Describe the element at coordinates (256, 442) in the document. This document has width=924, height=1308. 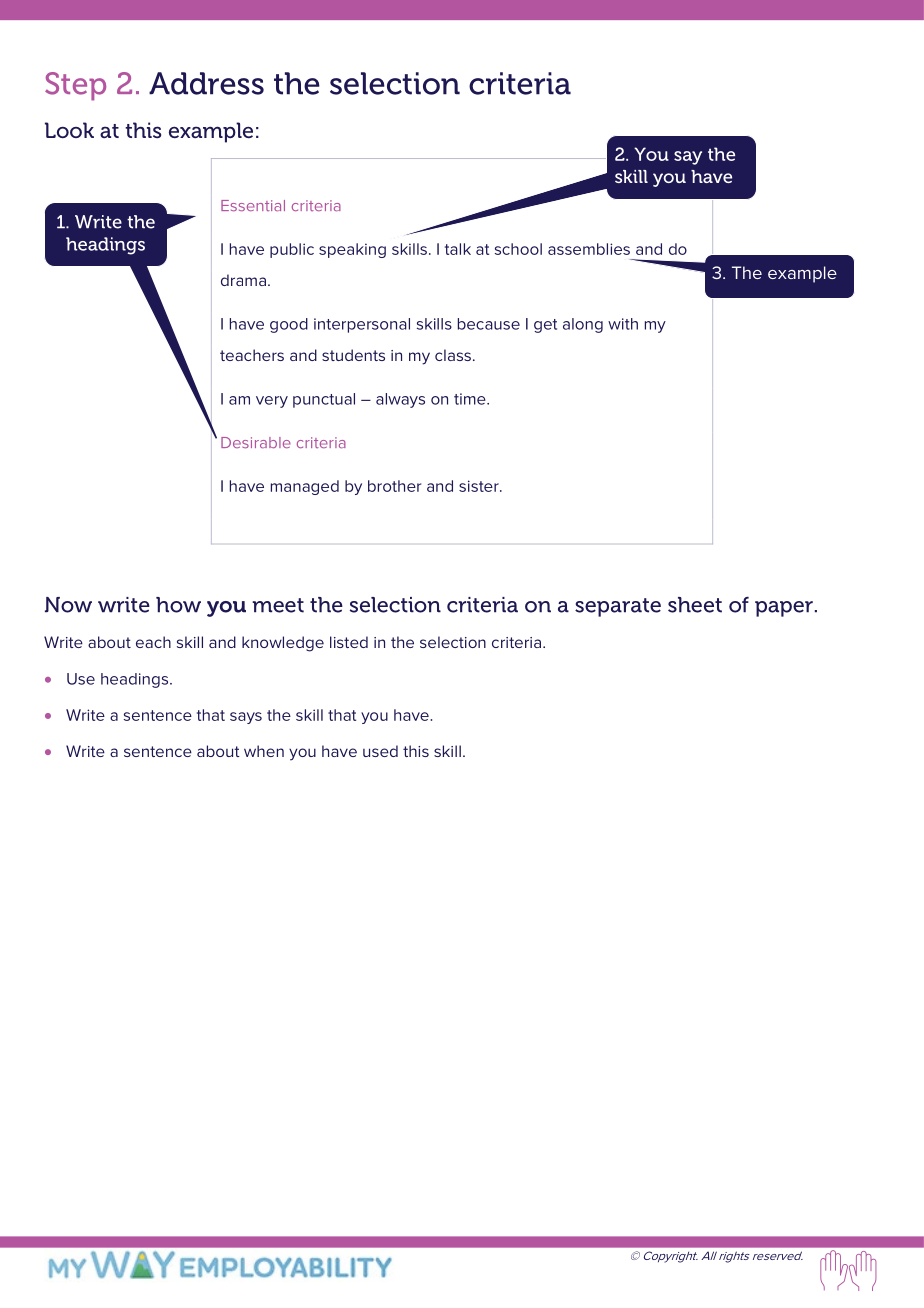
I see `Desirable` at that location.
